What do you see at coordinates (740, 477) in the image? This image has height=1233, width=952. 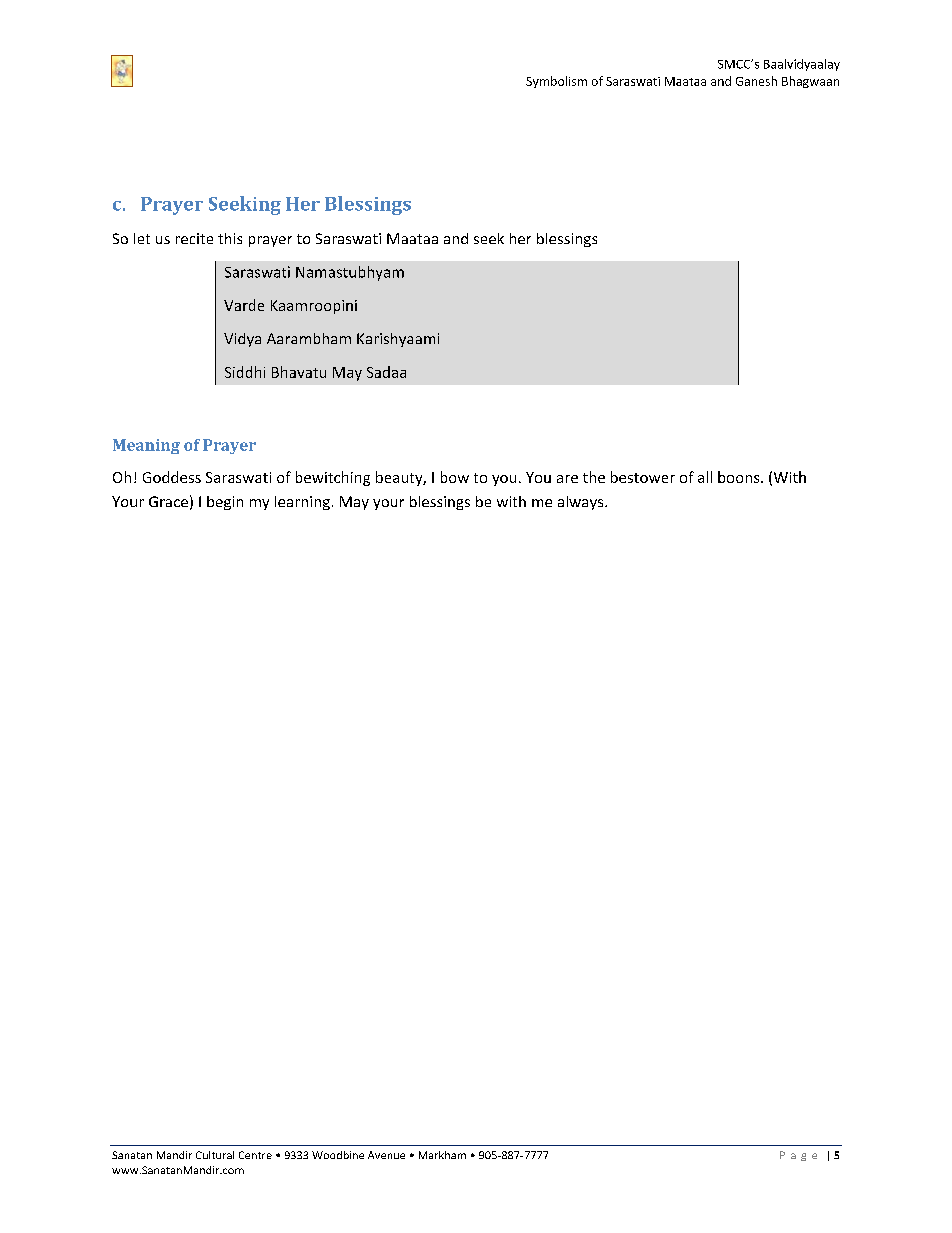 I see `boons` at bounding box center [740, 477].
